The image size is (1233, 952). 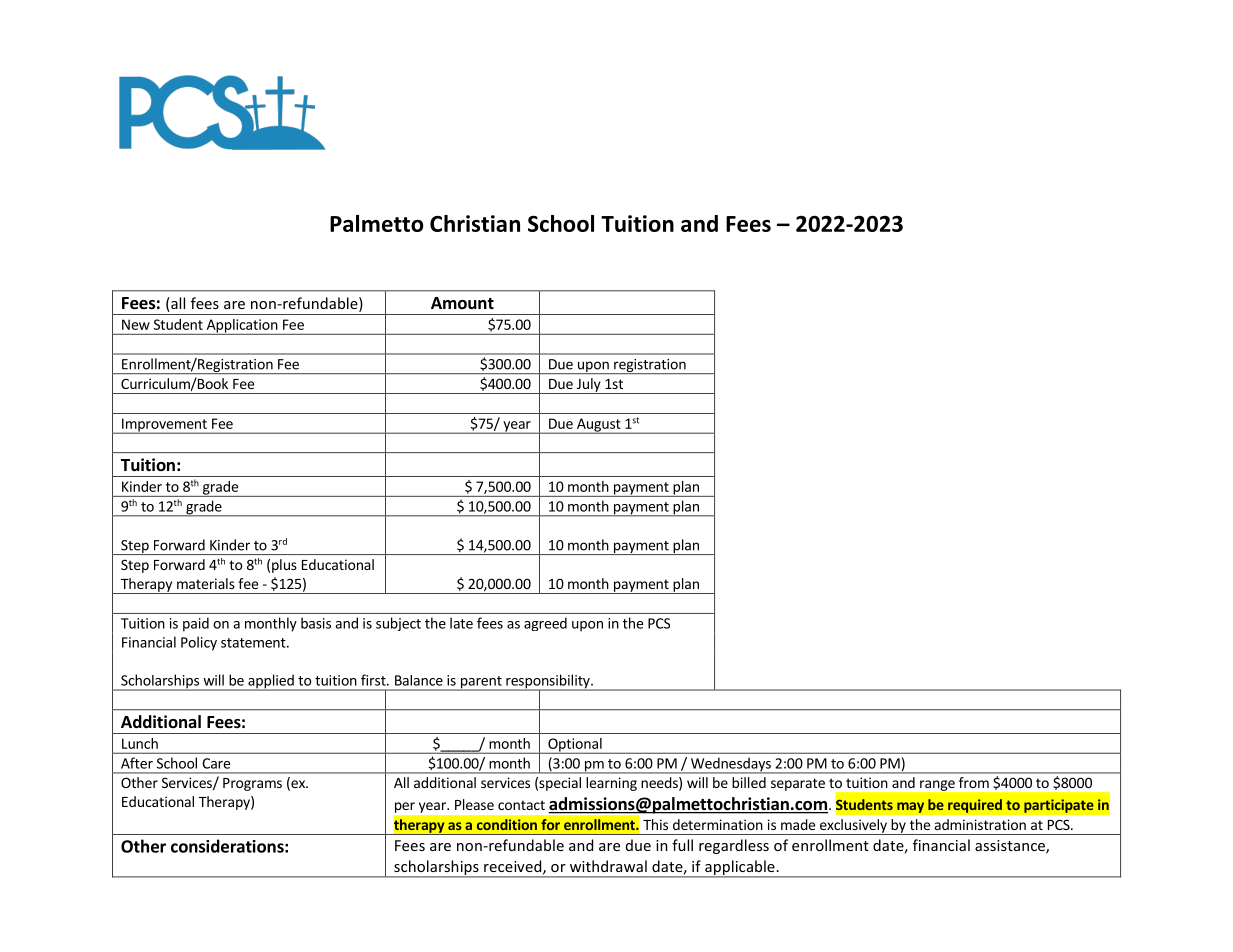 What do you see at coordinates (206, 583) in the screenshot?
I see `materials` at bounding box center [206, 583].
